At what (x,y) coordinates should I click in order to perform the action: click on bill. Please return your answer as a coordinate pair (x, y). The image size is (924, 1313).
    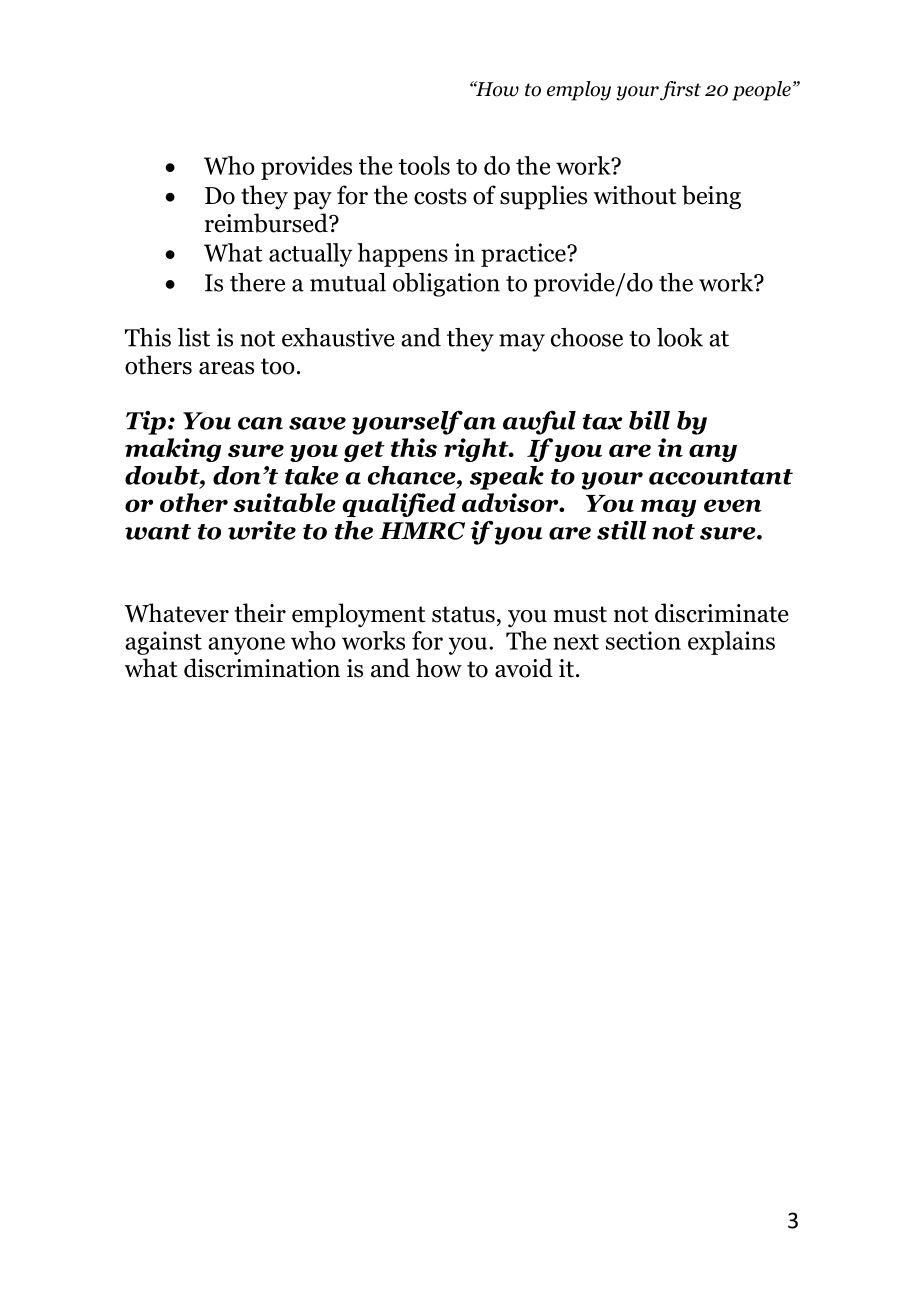
    Looking at the image, I should click on (649, 420).
